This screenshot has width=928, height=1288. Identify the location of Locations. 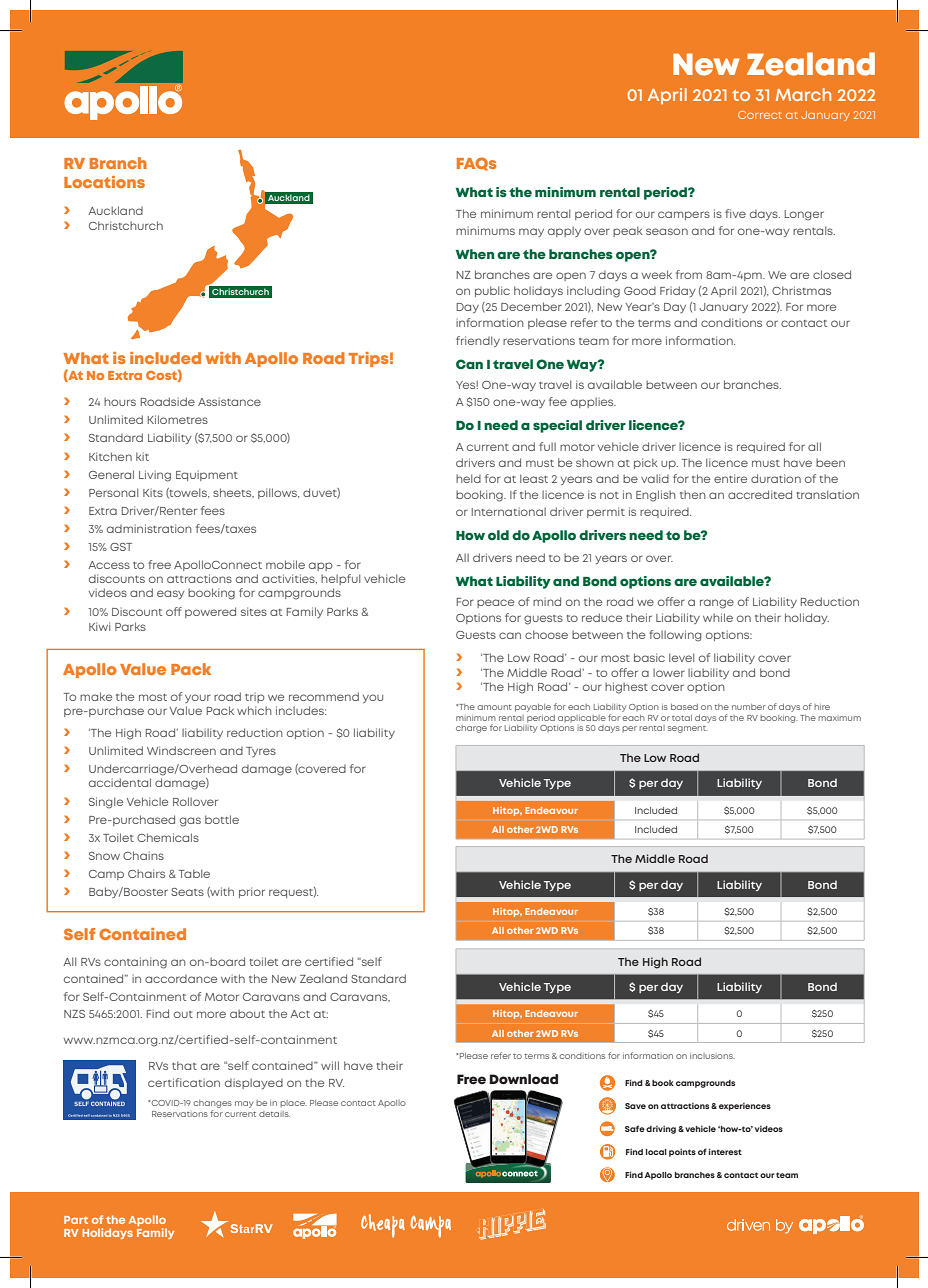
(104, 182).
